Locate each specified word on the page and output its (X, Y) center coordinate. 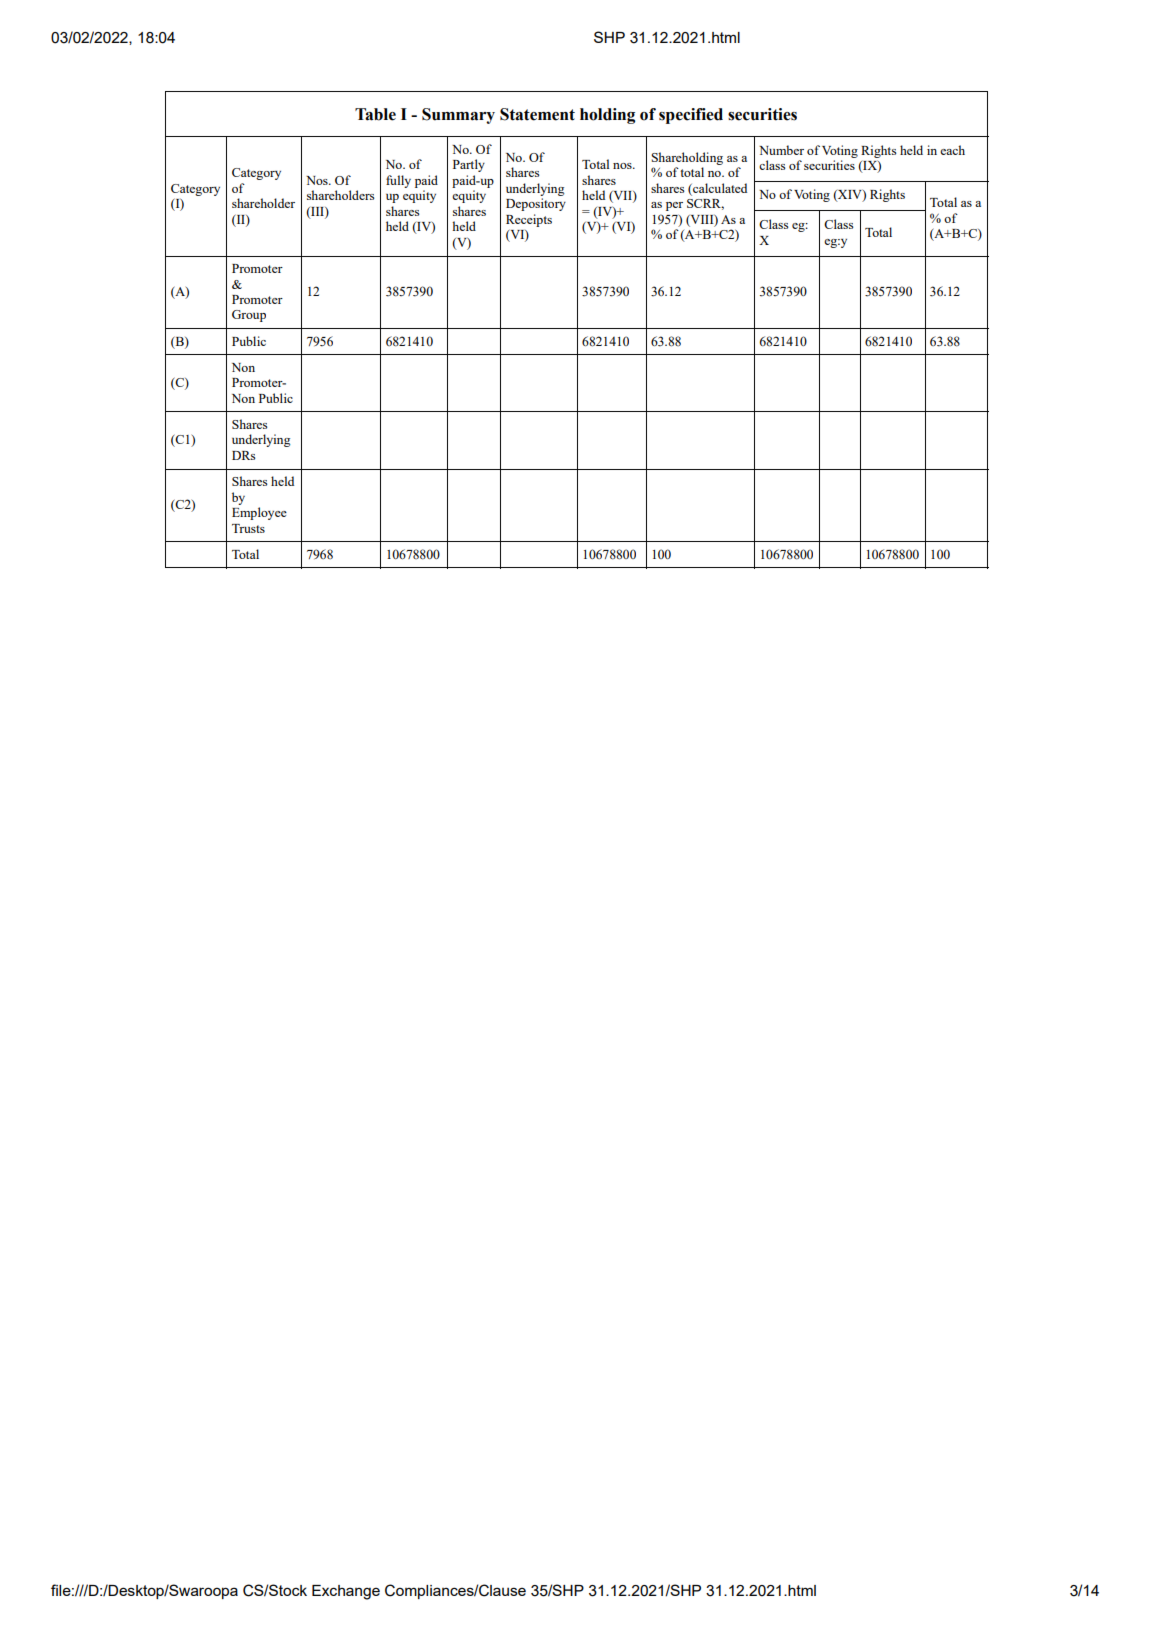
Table (375, 114)
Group (249, 316)
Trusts (248, 528)
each (952, 150)
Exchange (346, 1592)
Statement (537, 114)
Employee (259, 513)
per (674, 206)
